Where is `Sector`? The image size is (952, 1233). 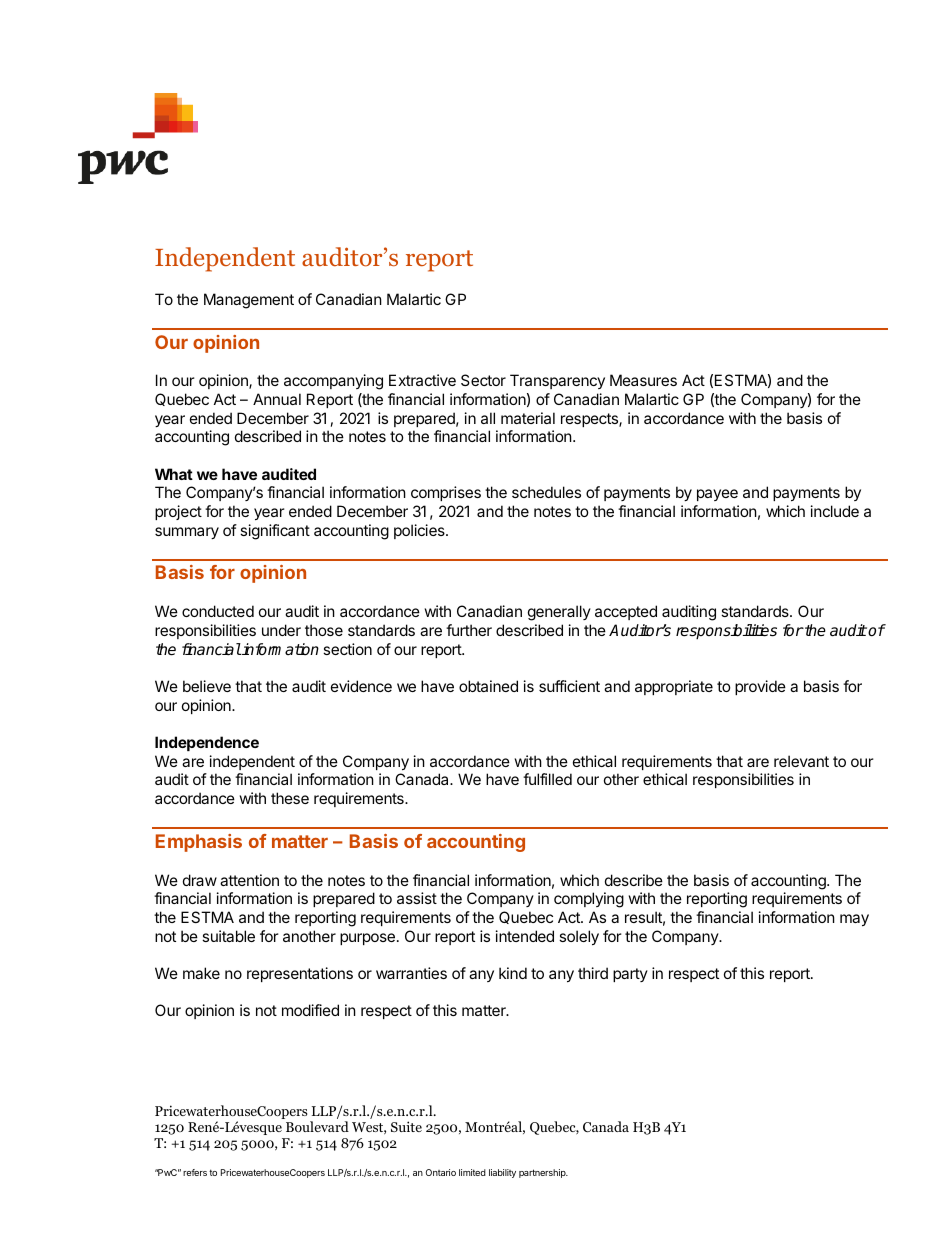 Sector is located at coordinates (483, 380).
